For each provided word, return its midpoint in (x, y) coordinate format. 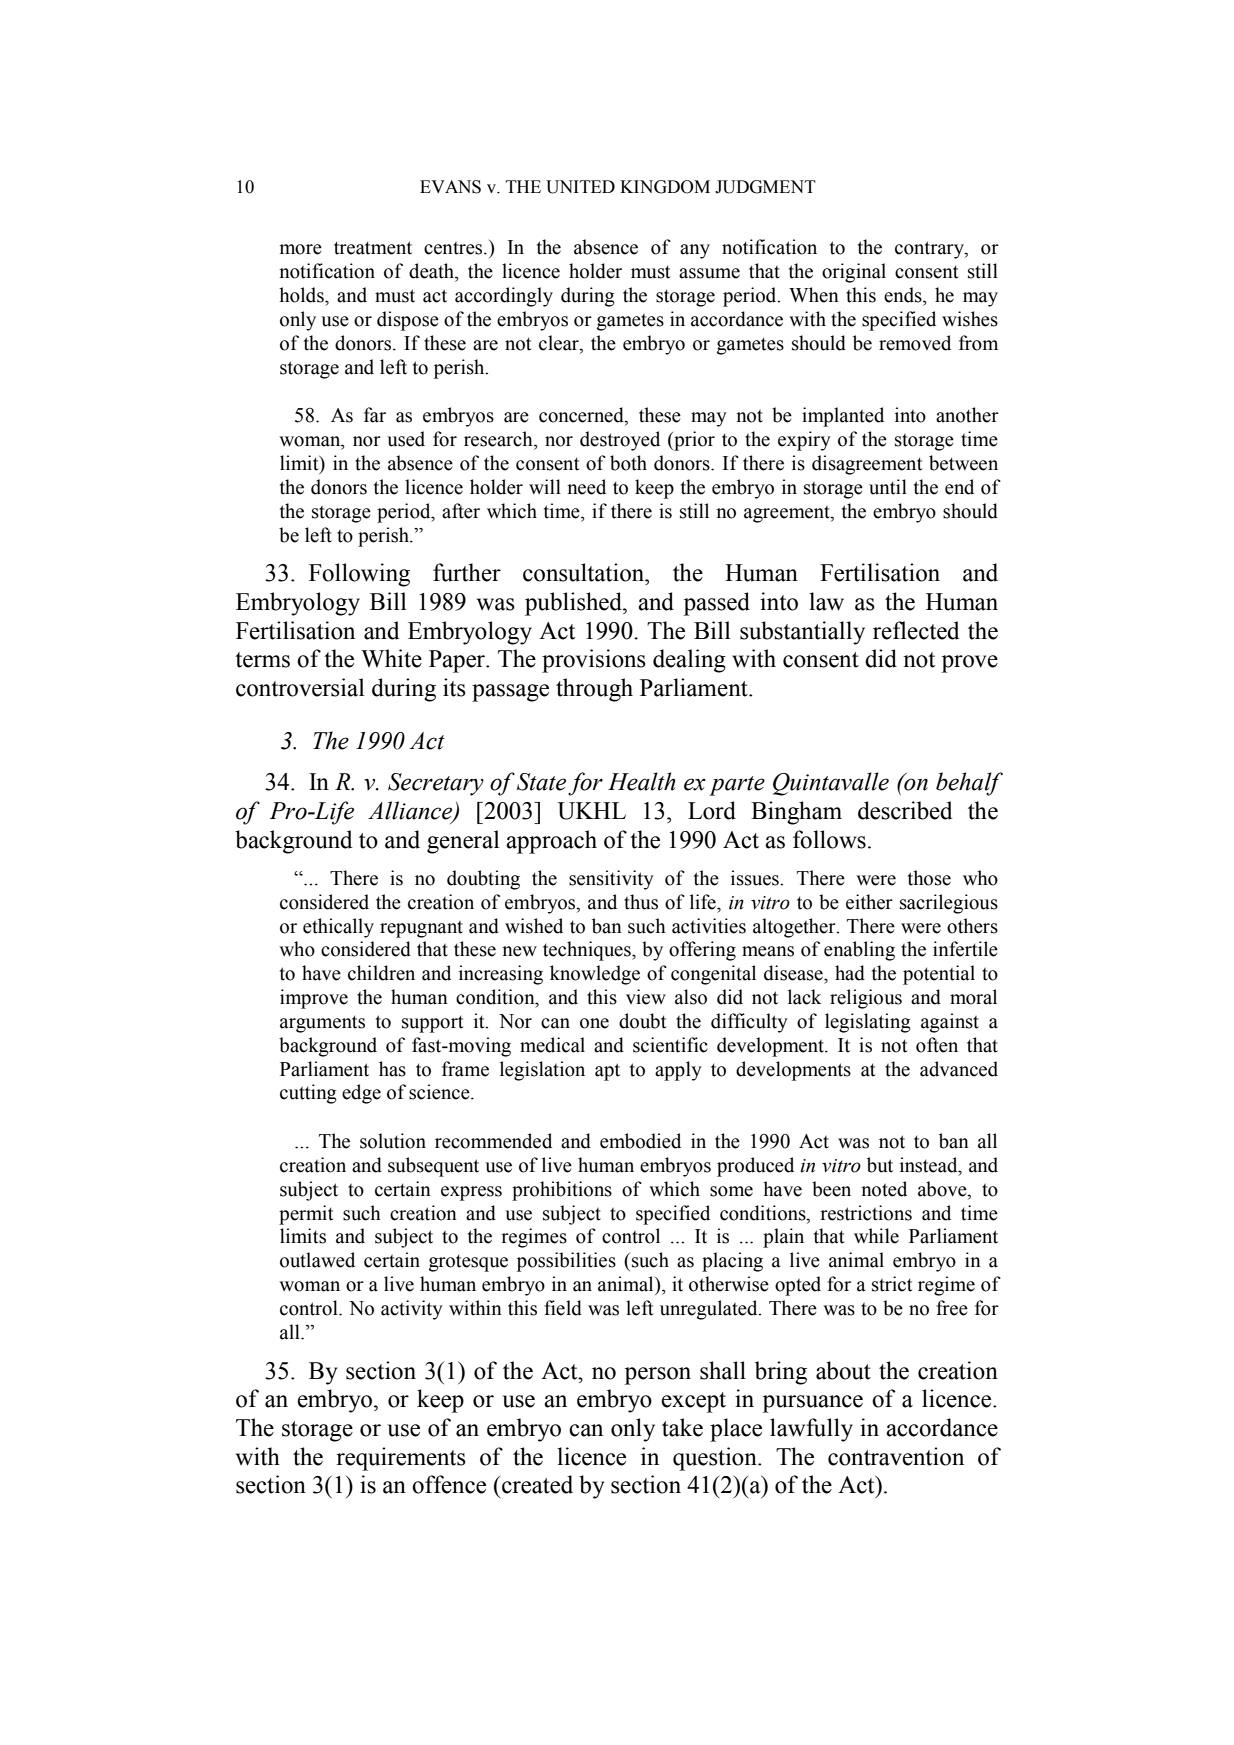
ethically (338, 928)
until (888, 487)
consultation (585, 572)
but (880, 1165)
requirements (401, 1459)
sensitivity (611, 880)
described (905, 810)
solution (393, 1141)
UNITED (580, 187)
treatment (373, 248)
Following (359, 575)
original (854, 273)
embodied (640, 1141)
